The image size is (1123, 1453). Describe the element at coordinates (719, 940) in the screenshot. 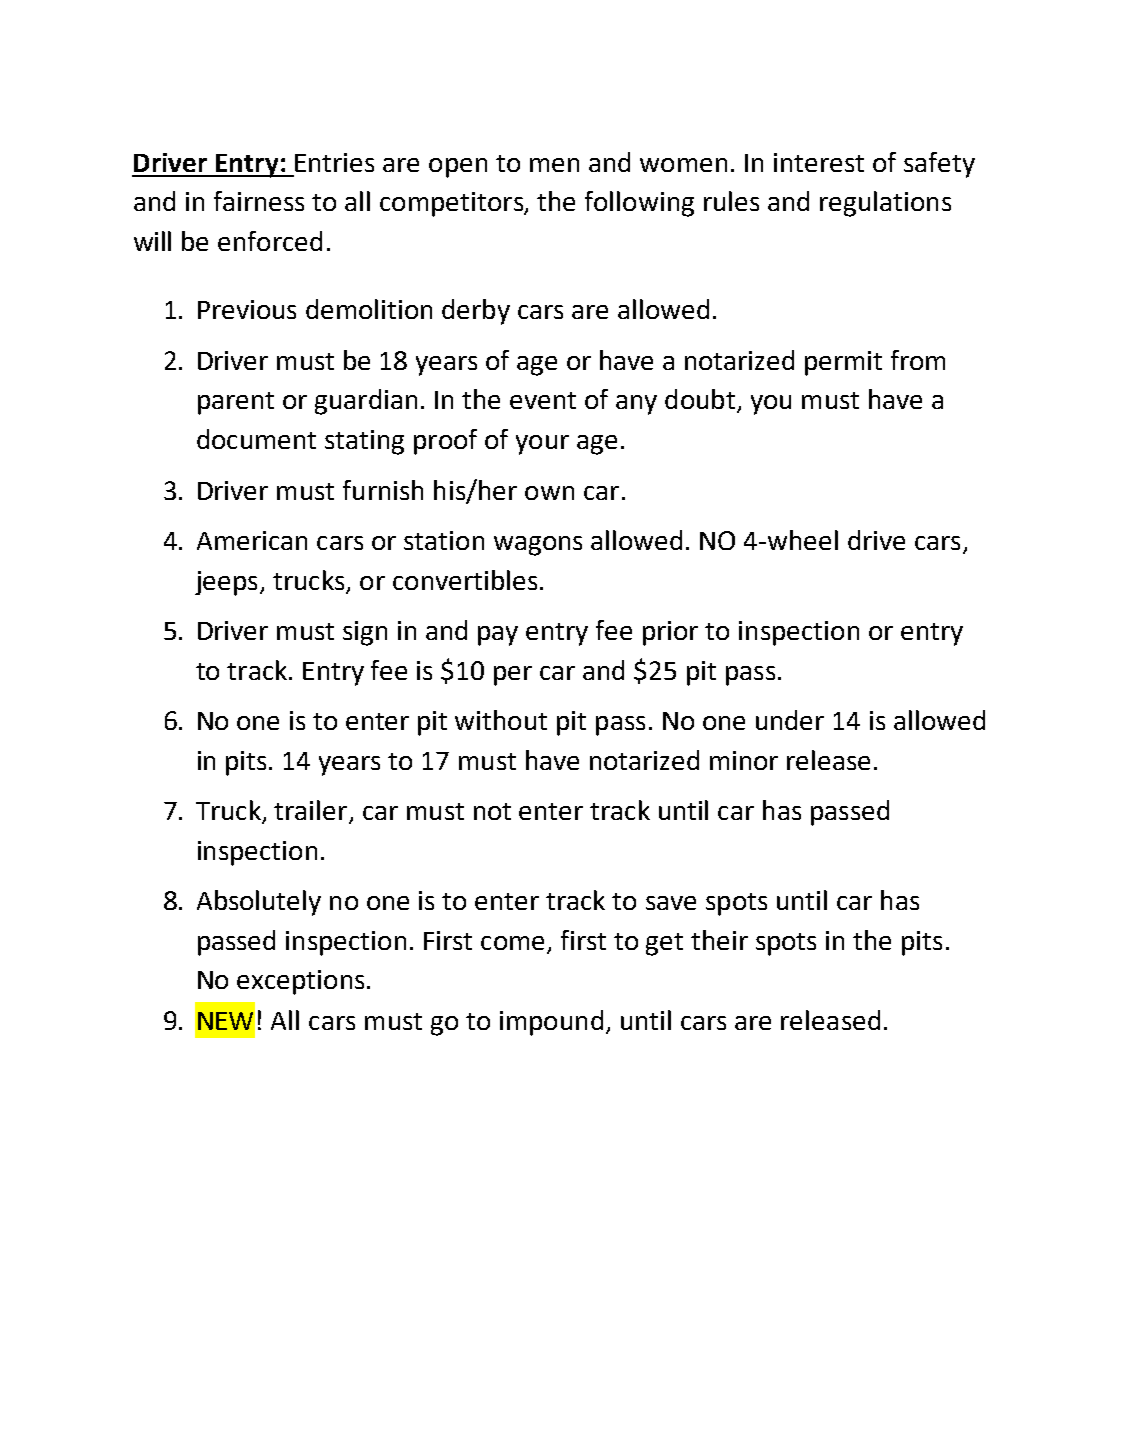

I see `their` at that location.
